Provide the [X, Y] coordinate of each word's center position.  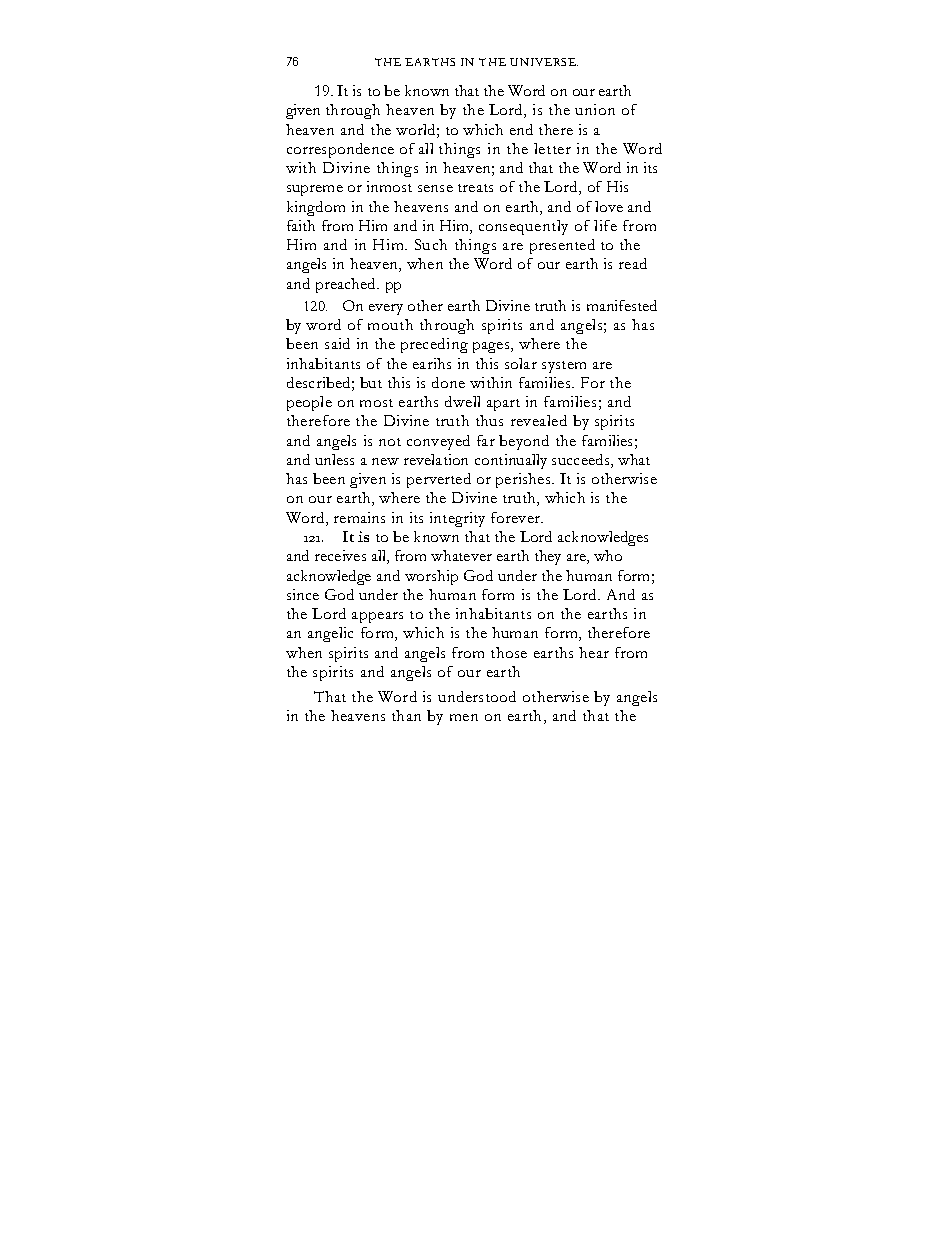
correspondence [340, 150]
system [564, 367]
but [371, 382]
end [521, 129]
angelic [330, 634]
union [595, 109]
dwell [462, 401]
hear [594, 652]
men [464, 717]
